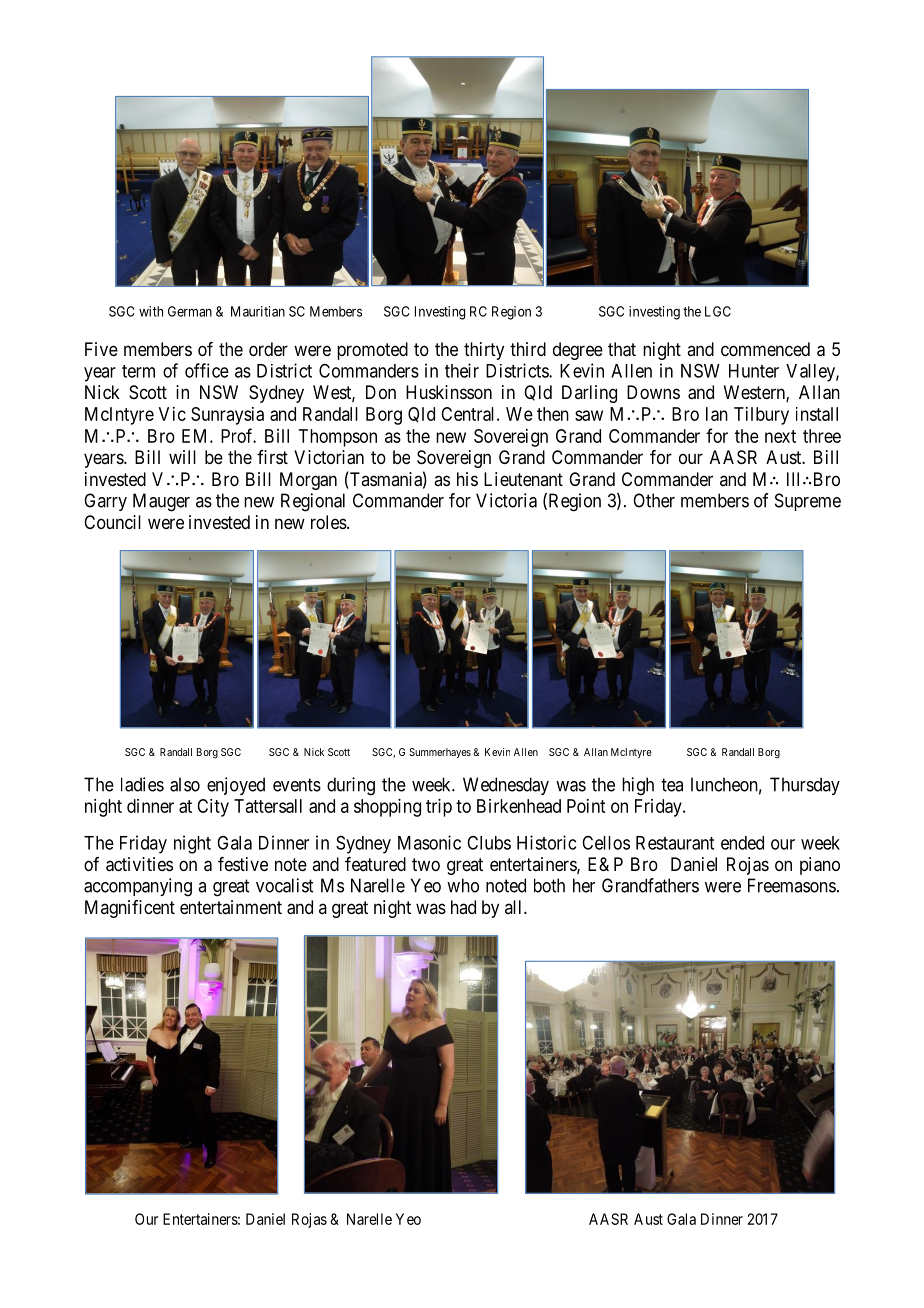 The height and width of the page is (1308, 924). What do you see at coordinates (463, 885) in the page?
I see `who` at bounding box center [463, 885].
